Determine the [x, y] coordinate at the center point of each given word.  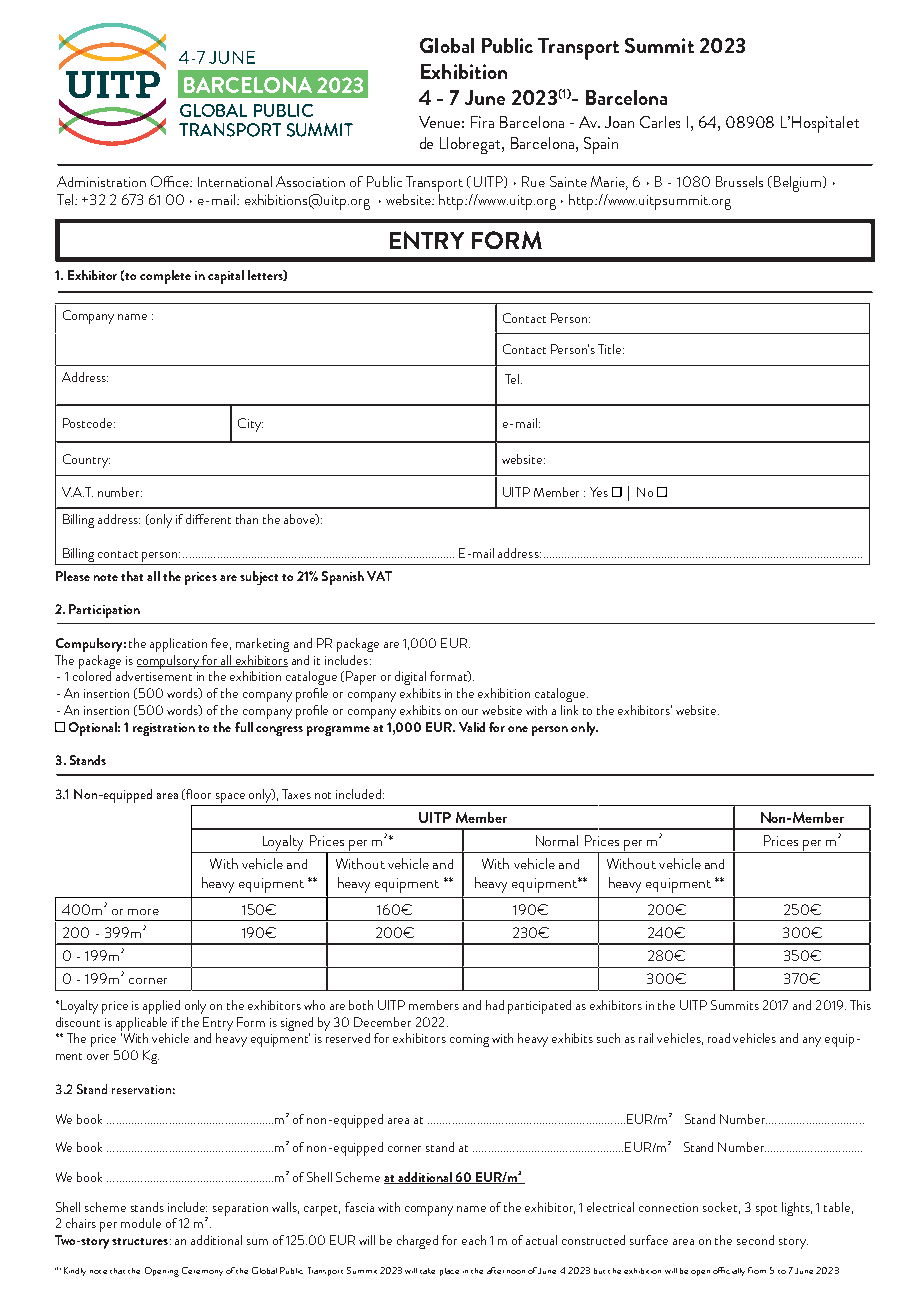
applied [161, 1007]
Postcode [89, 423]
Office [171, 181]
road [719, 1038]
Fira [482, 122]
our [470, 712]
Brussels [739, 181]
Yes [599, 492]
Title [611, 349]
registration [164, 729]
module [141, 1223]
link [569, 710]
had [495, 1005]
